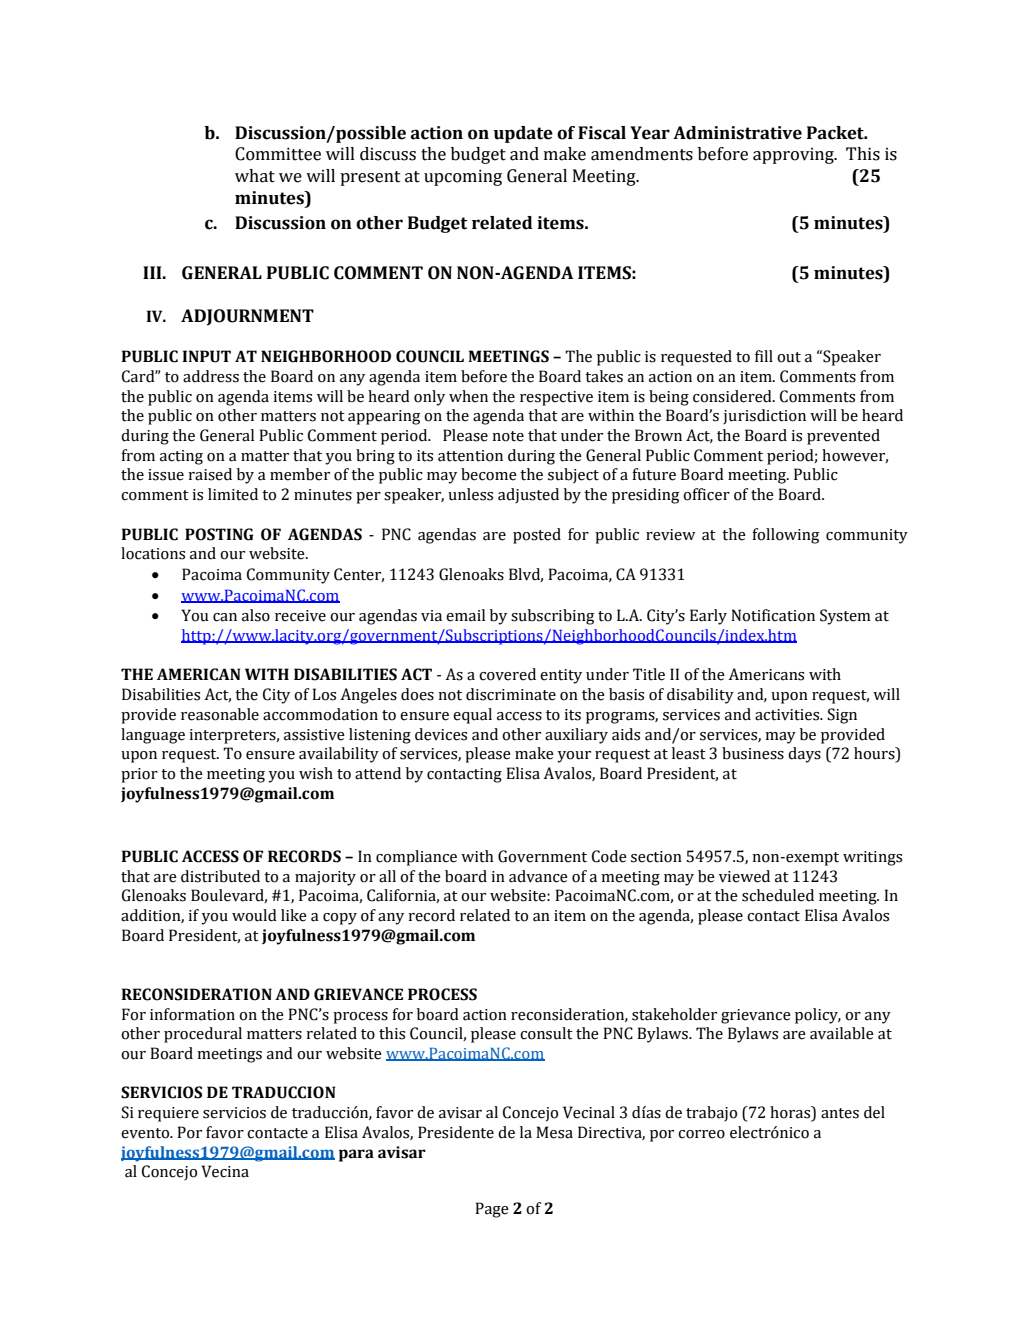  What do you see at coordinates (794, 156) in the screenshot?
I see `approving` at bounding box center [794, 156].
